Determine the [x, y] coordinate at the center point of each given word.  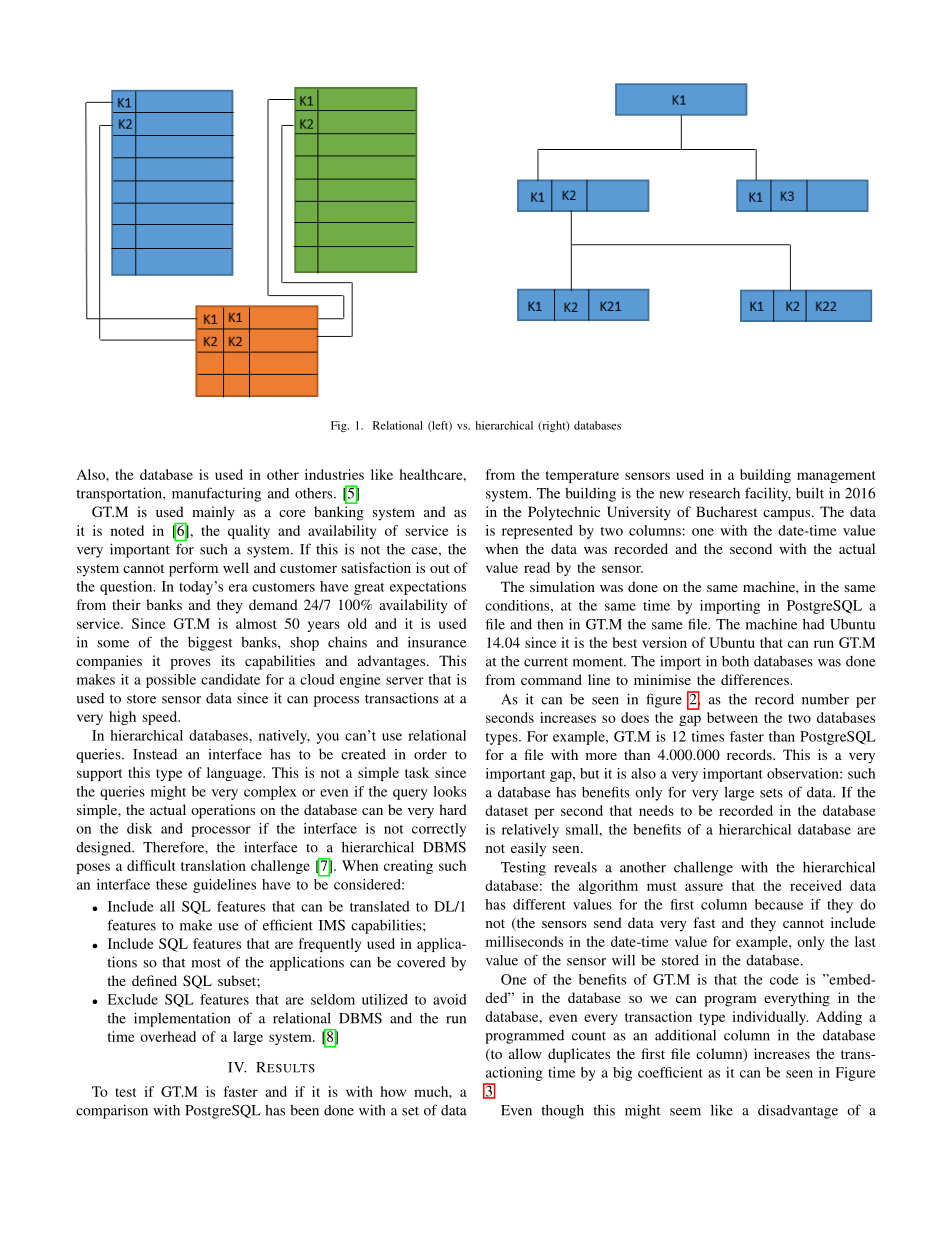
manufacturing [216, 494]
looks [449, 791]
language [235, 774]
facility [768, 494]
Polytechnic [564, 513]
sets [771, 793]
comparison [112, 1111]
